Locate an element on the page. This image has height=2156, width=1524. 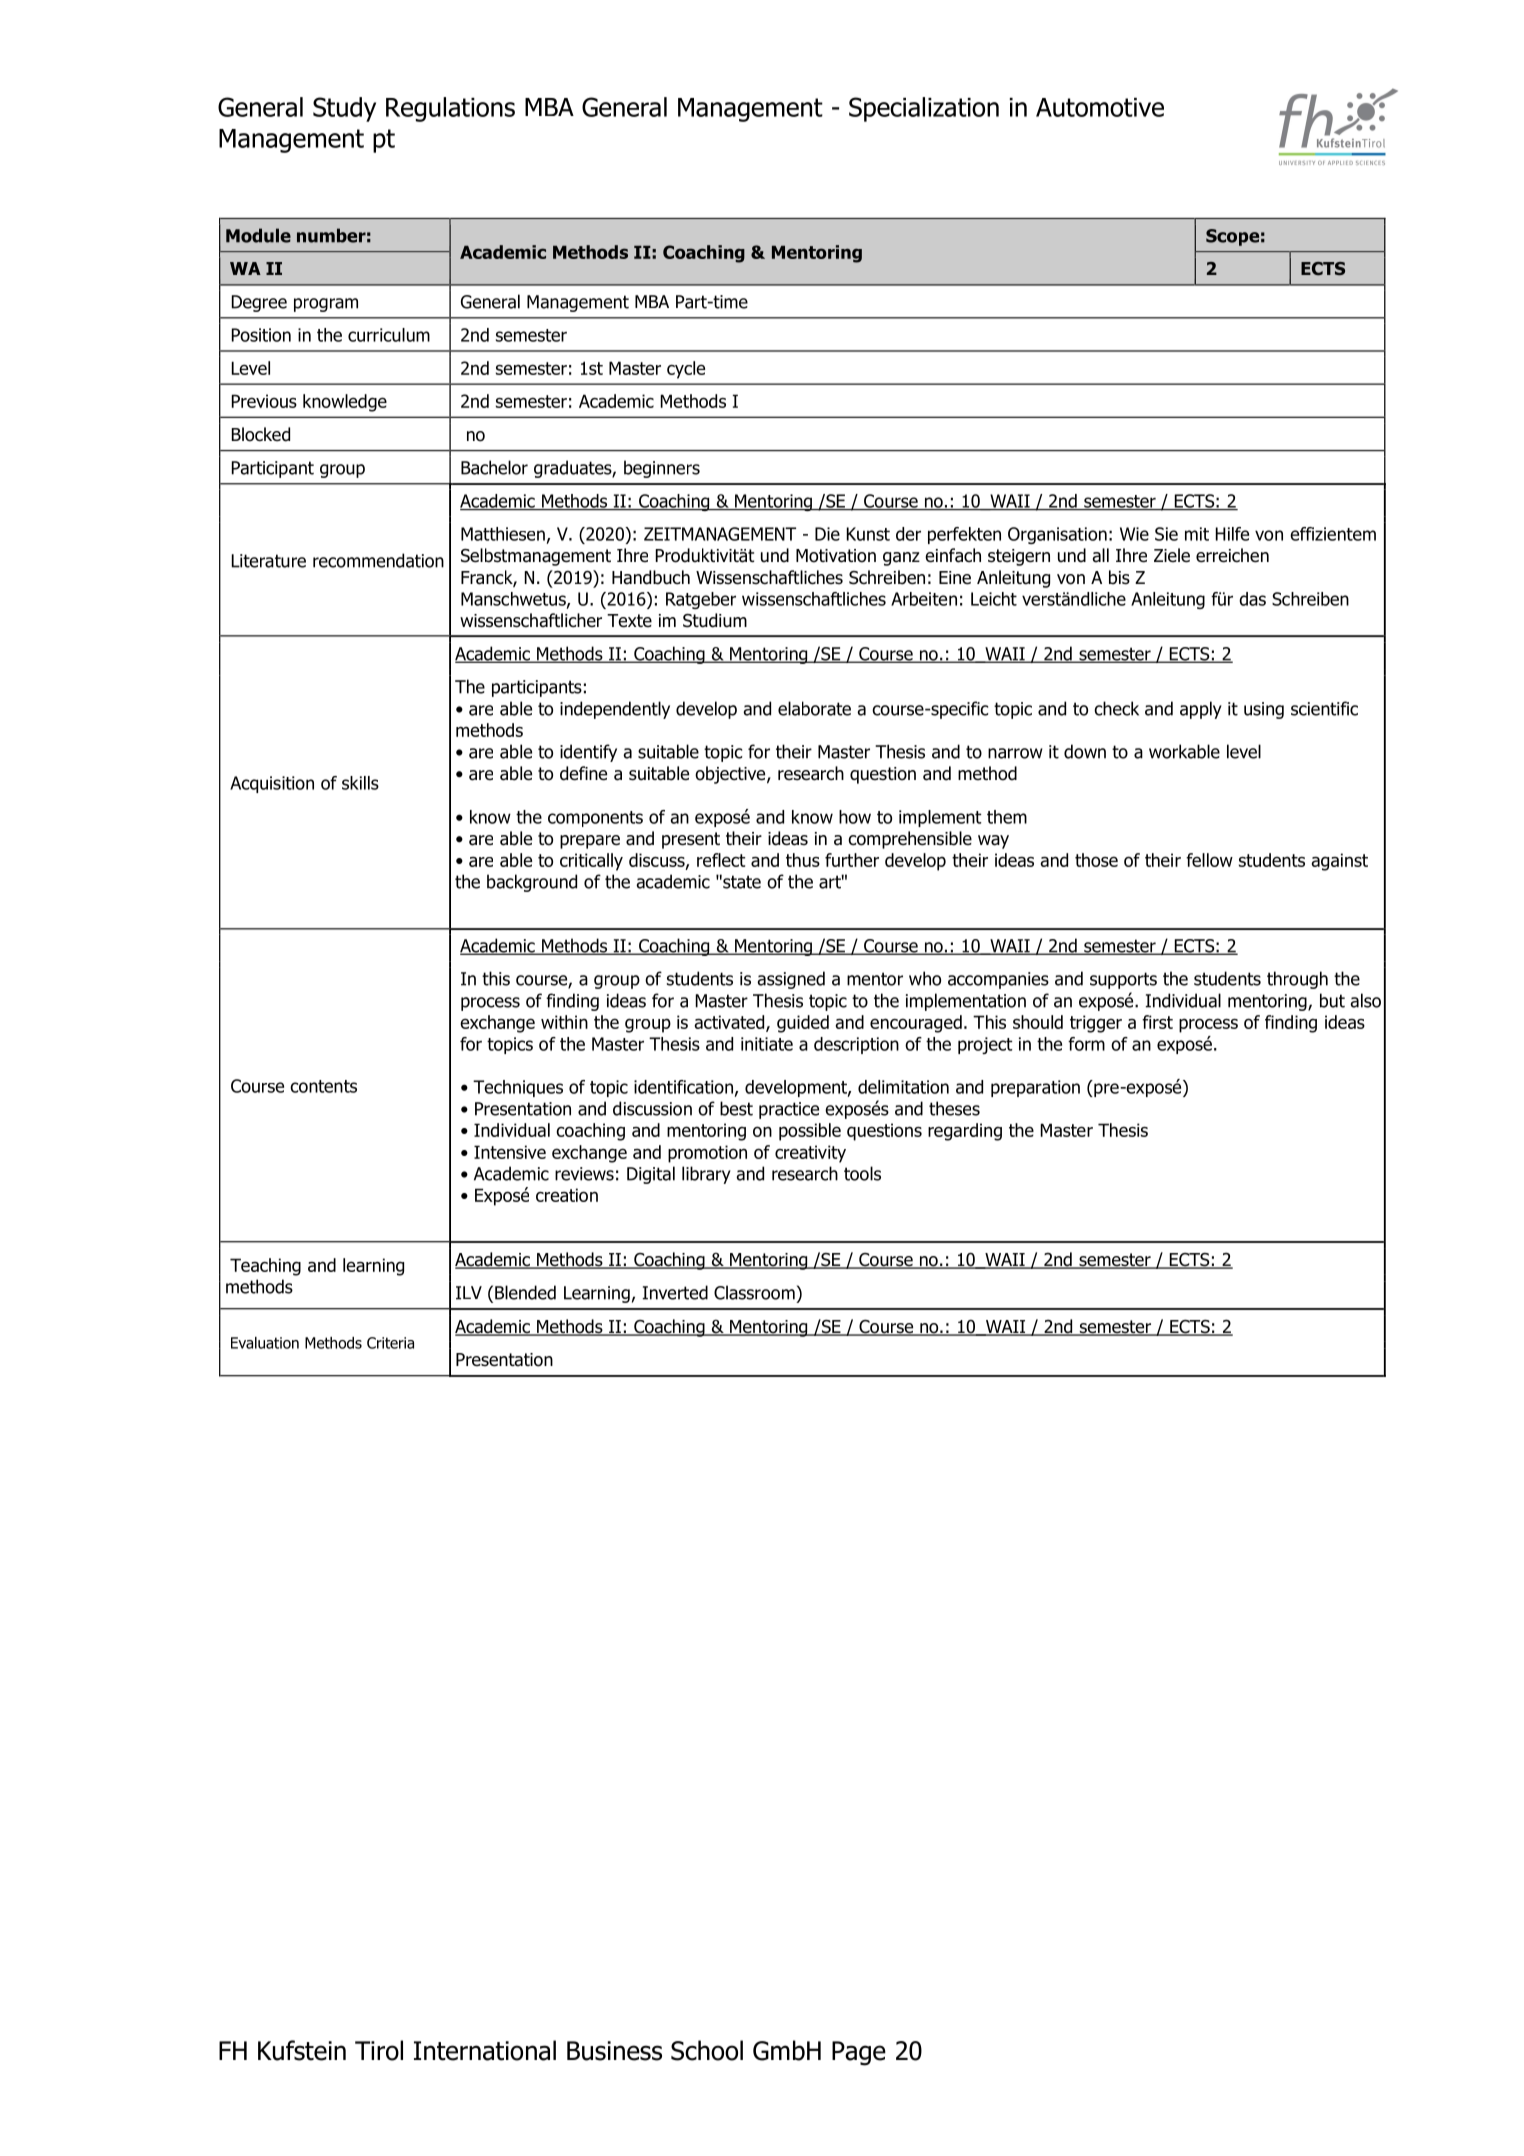
Specialization is located at coordinates (924, 109).
